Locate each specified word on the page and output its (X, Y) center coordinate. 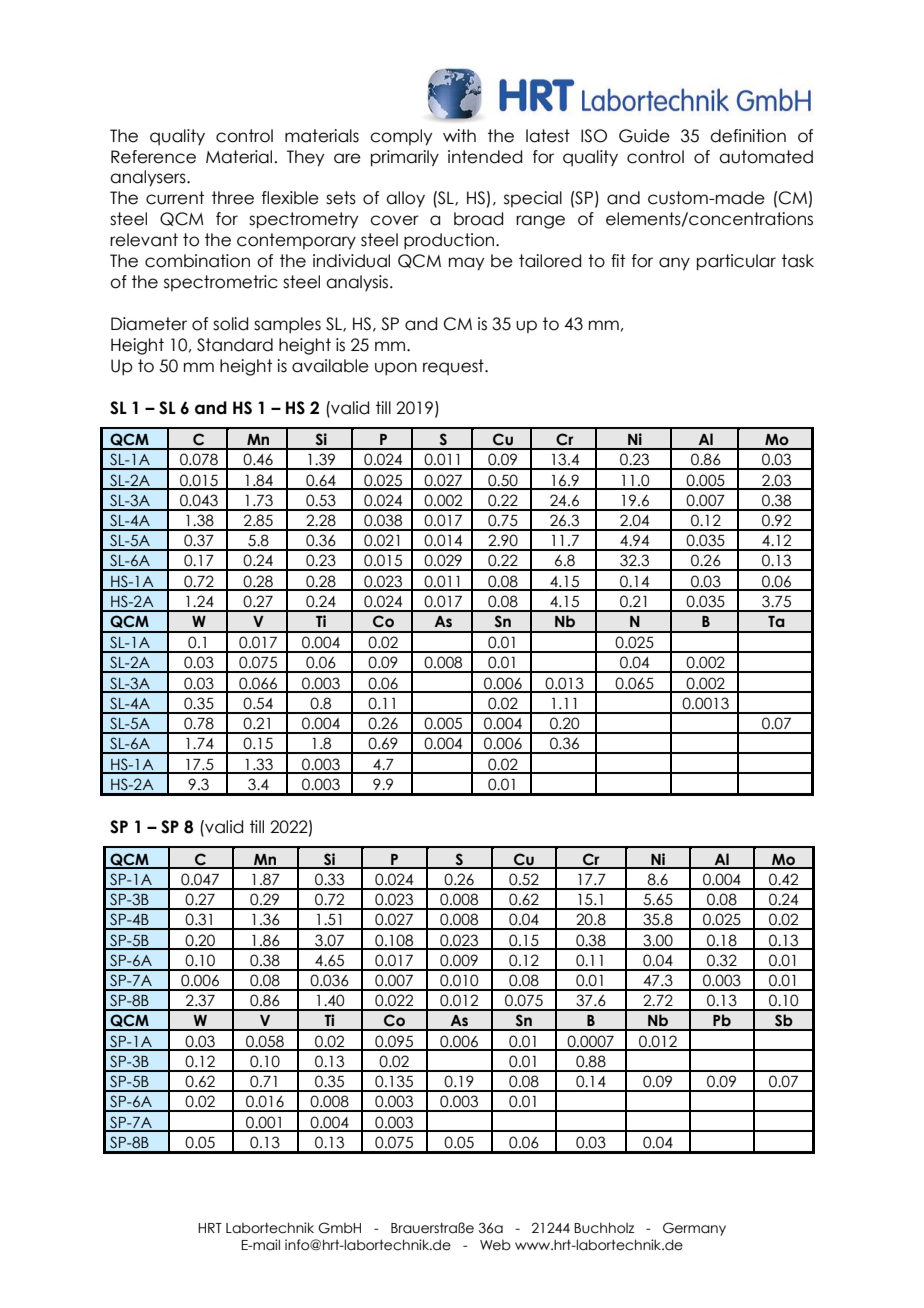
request (454, 367)
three (233, 198)
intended (485, 157)
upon (396, 368)
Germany (694, 1229)
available (330, 366)
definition (748, 136)
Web (495, 1245)
